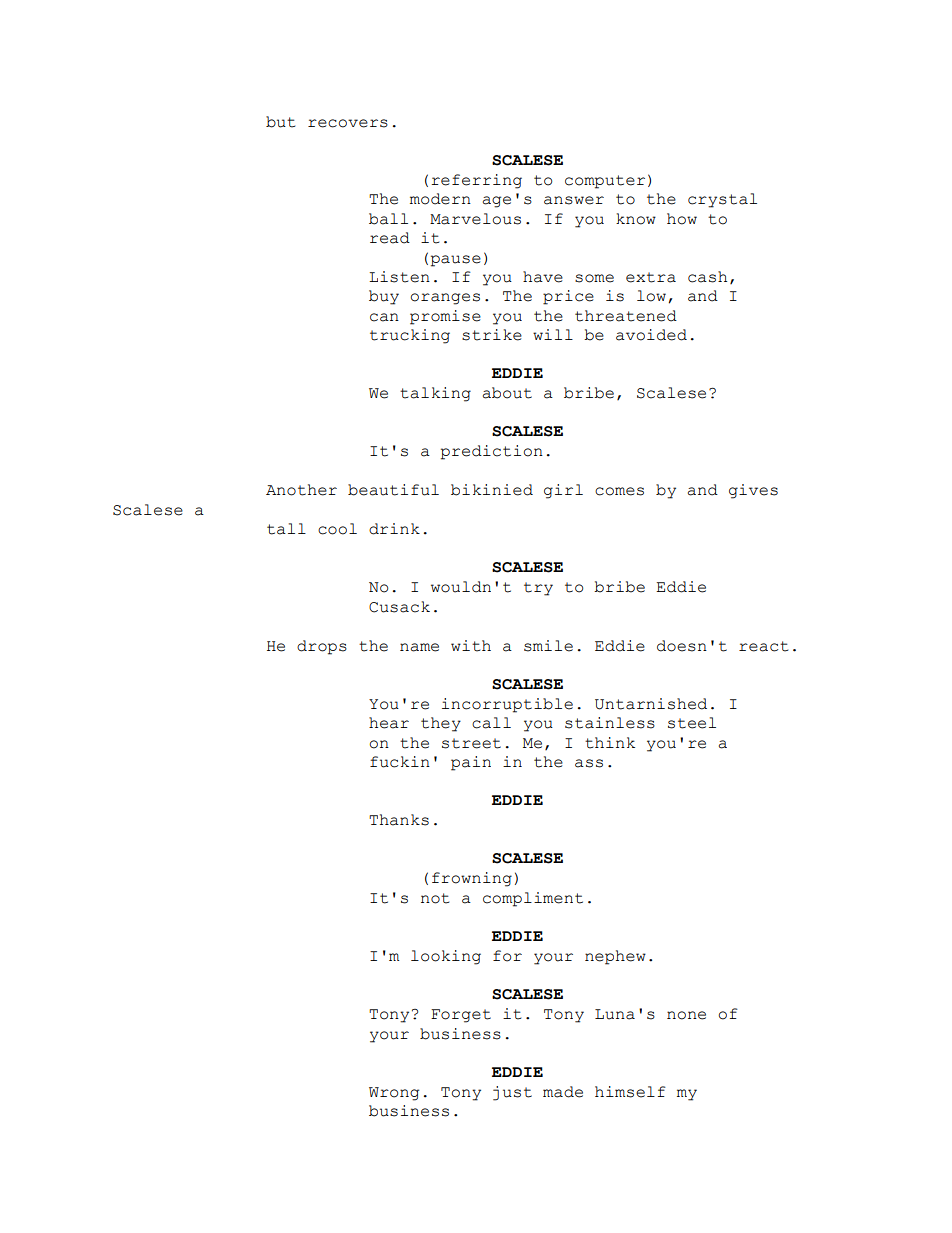  What do you see at coordinates (512, 1093) in the screenshot?
I see `just` at bounding box center [512, 1093].
